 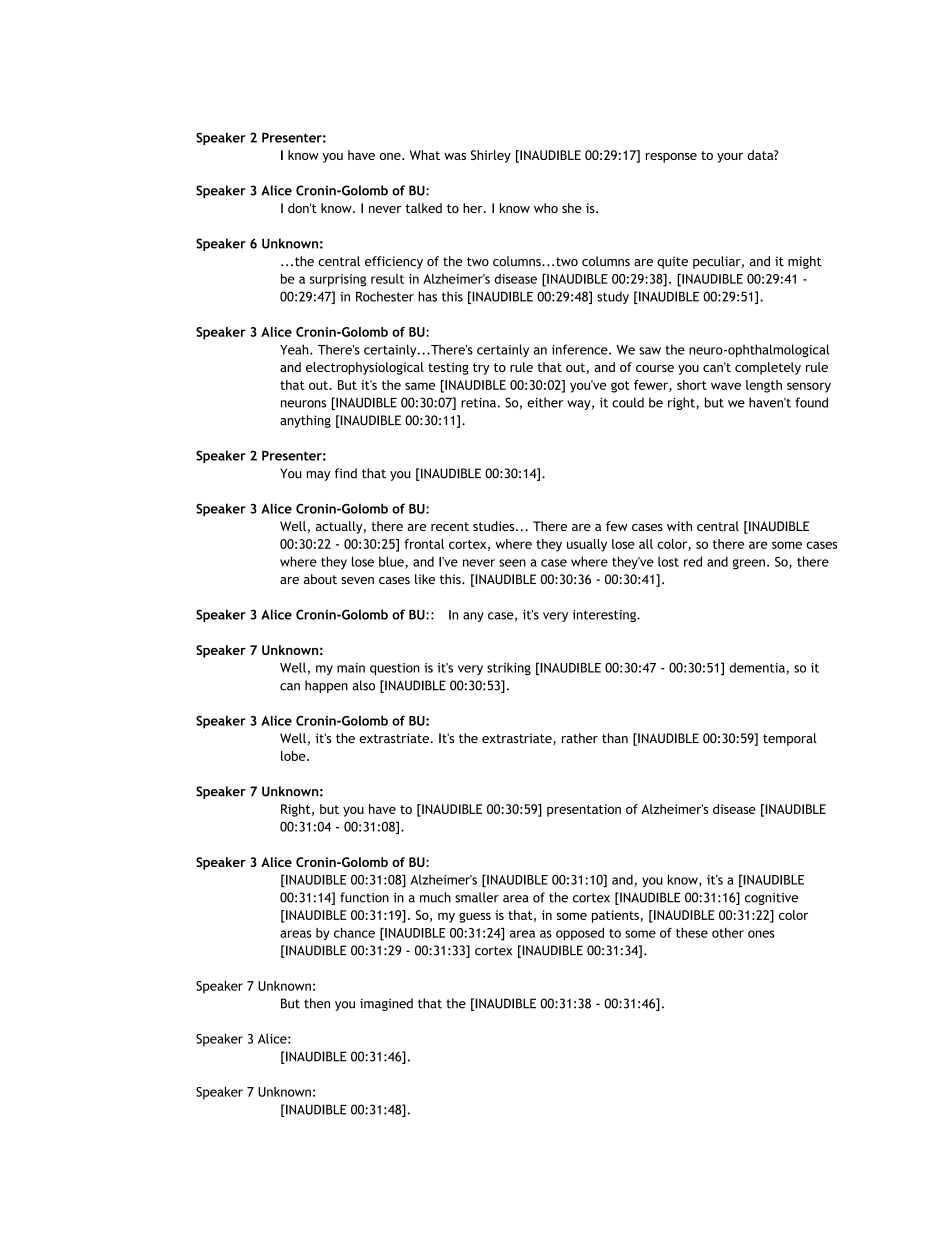 I want to click on temporal, so click(x=790, y=739).
